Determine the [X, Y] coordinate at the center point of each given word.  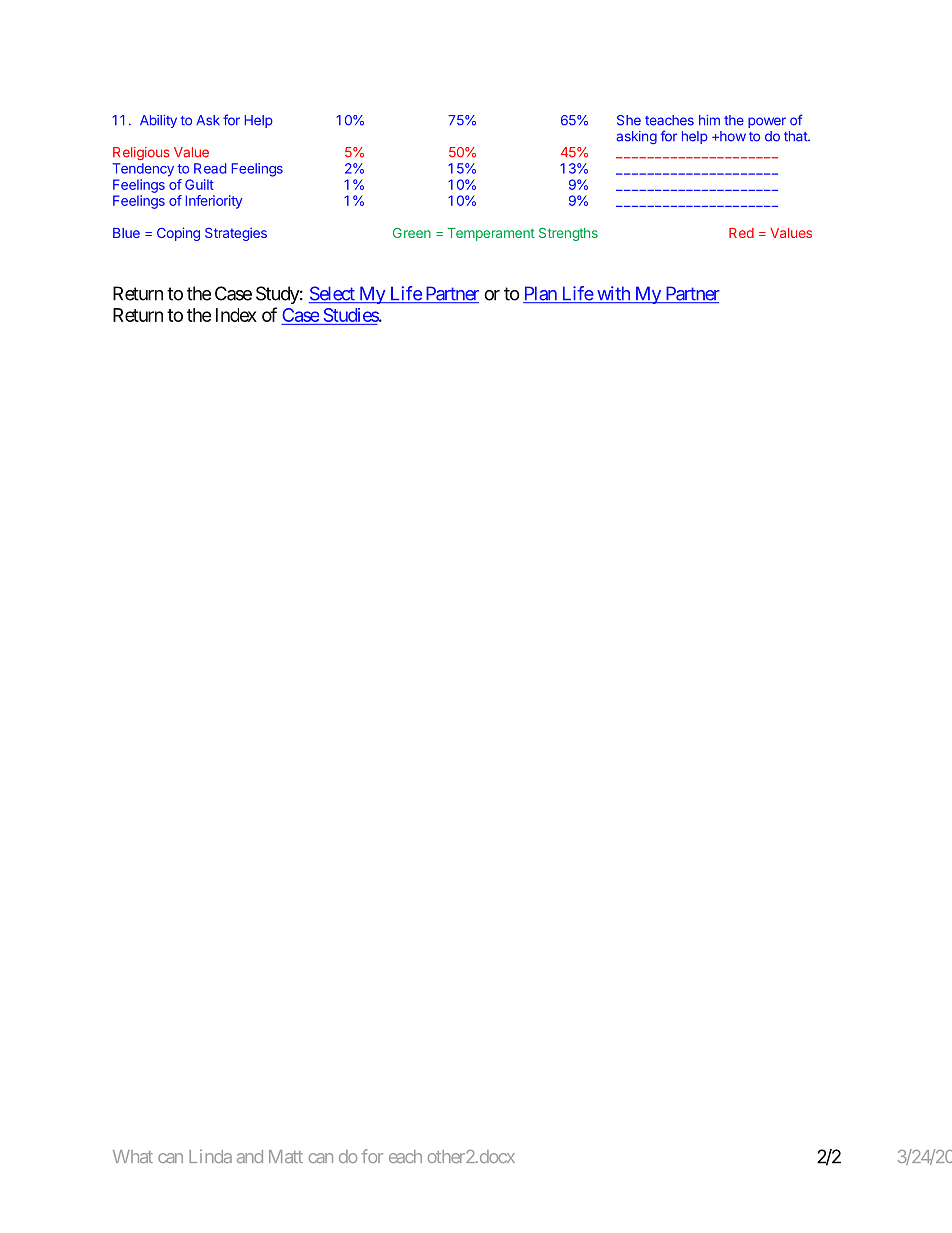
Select [333, 294]
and [250, 1156]
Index [236, 315]
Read [210, 168]
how [732, 136]
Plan [541, 294]
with [613, 294]
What [133, 1156]
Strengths [568, 234]
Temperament [491, 234]
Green [412, 233]
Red [741, 233]
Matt [286, 1156]
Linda [210, 1156]
